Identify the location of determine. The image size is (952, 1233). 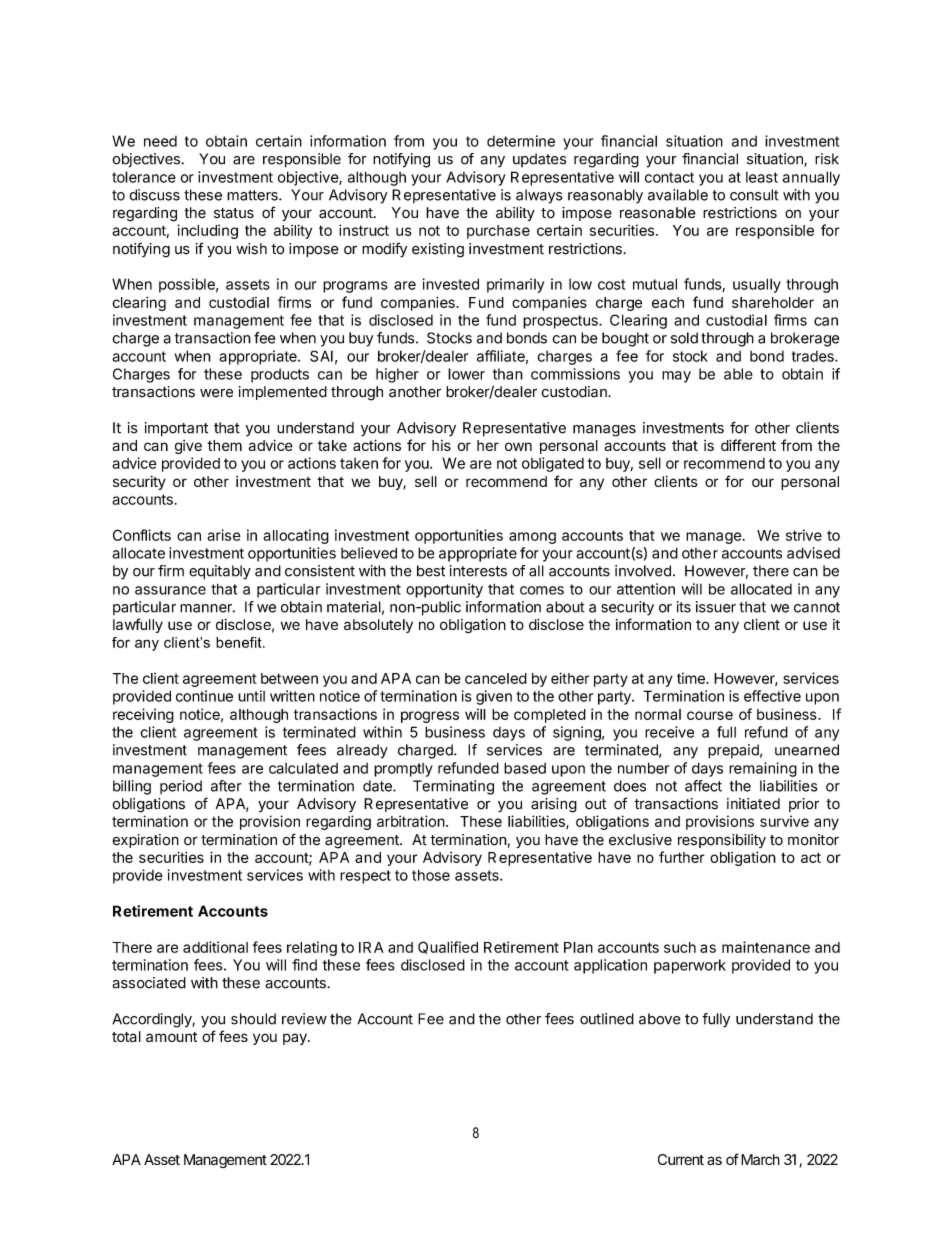
(521, 141).
